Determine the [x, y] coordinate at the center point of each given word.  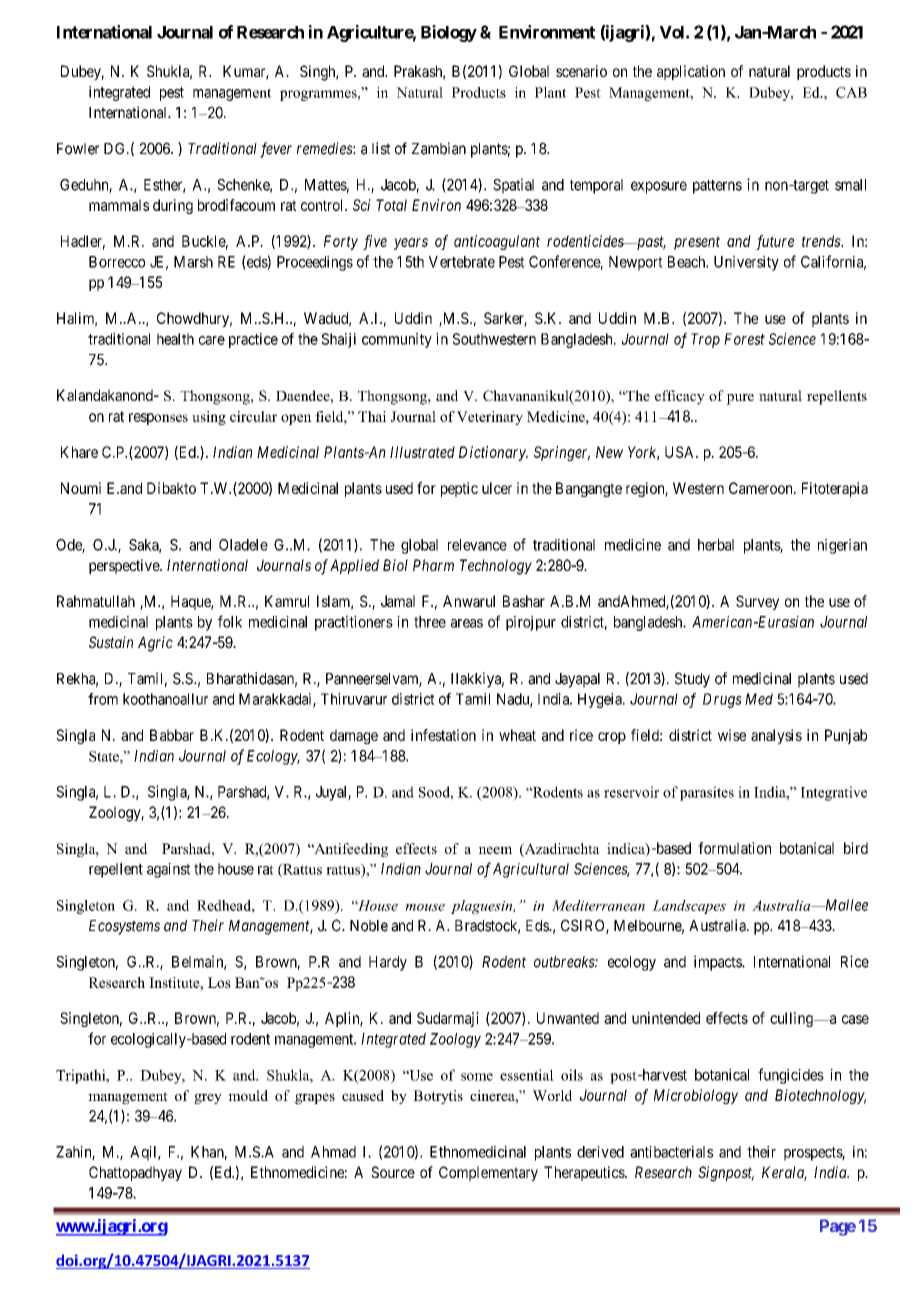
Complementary [488, 1173]
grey [208, 1098]
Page [838, 1227]
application [691, 72]
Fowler [78, 149]
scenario [581, 71]
